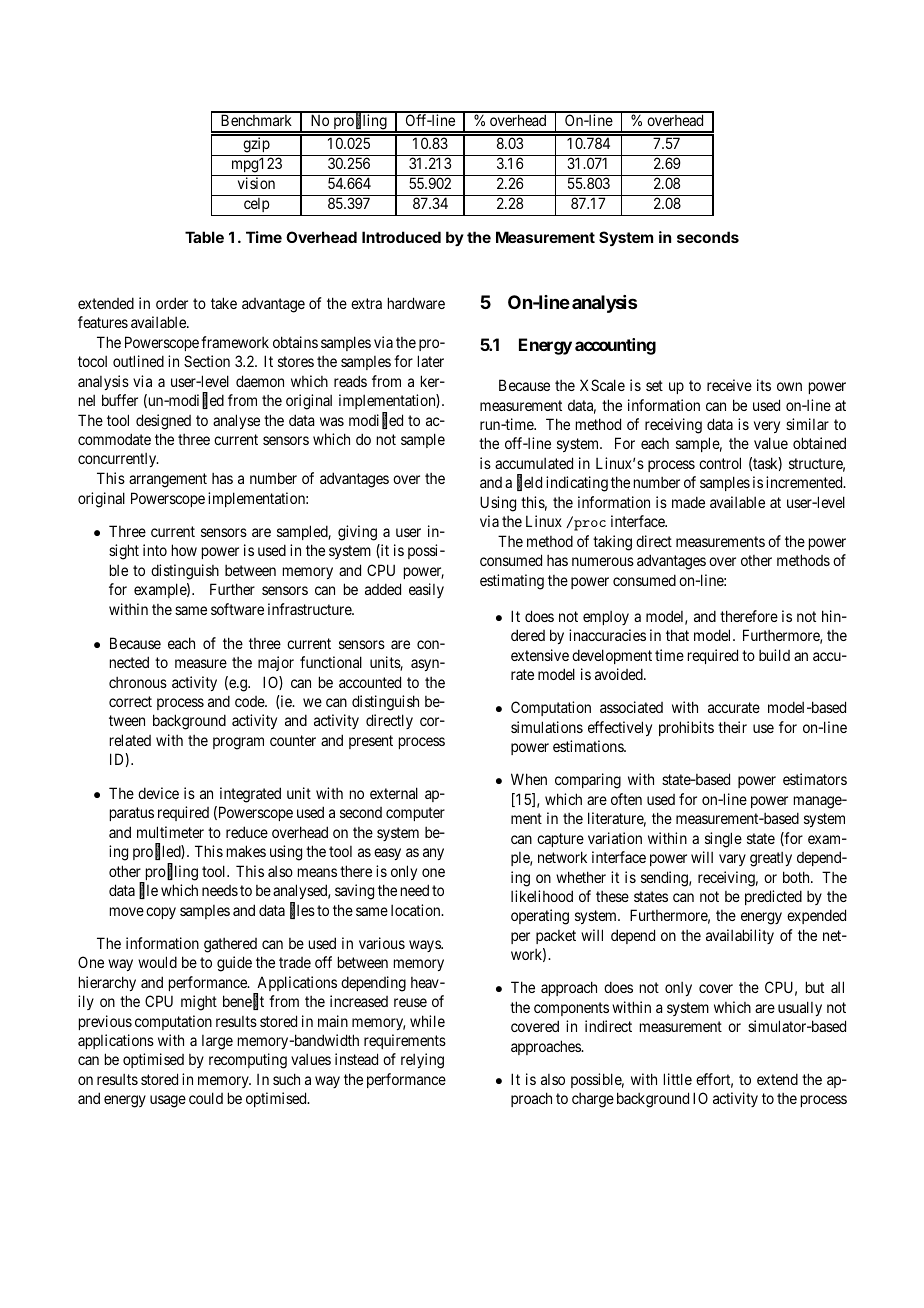 This page has height=1308, width=924. I want to click on relying, so click(422, 1061).
